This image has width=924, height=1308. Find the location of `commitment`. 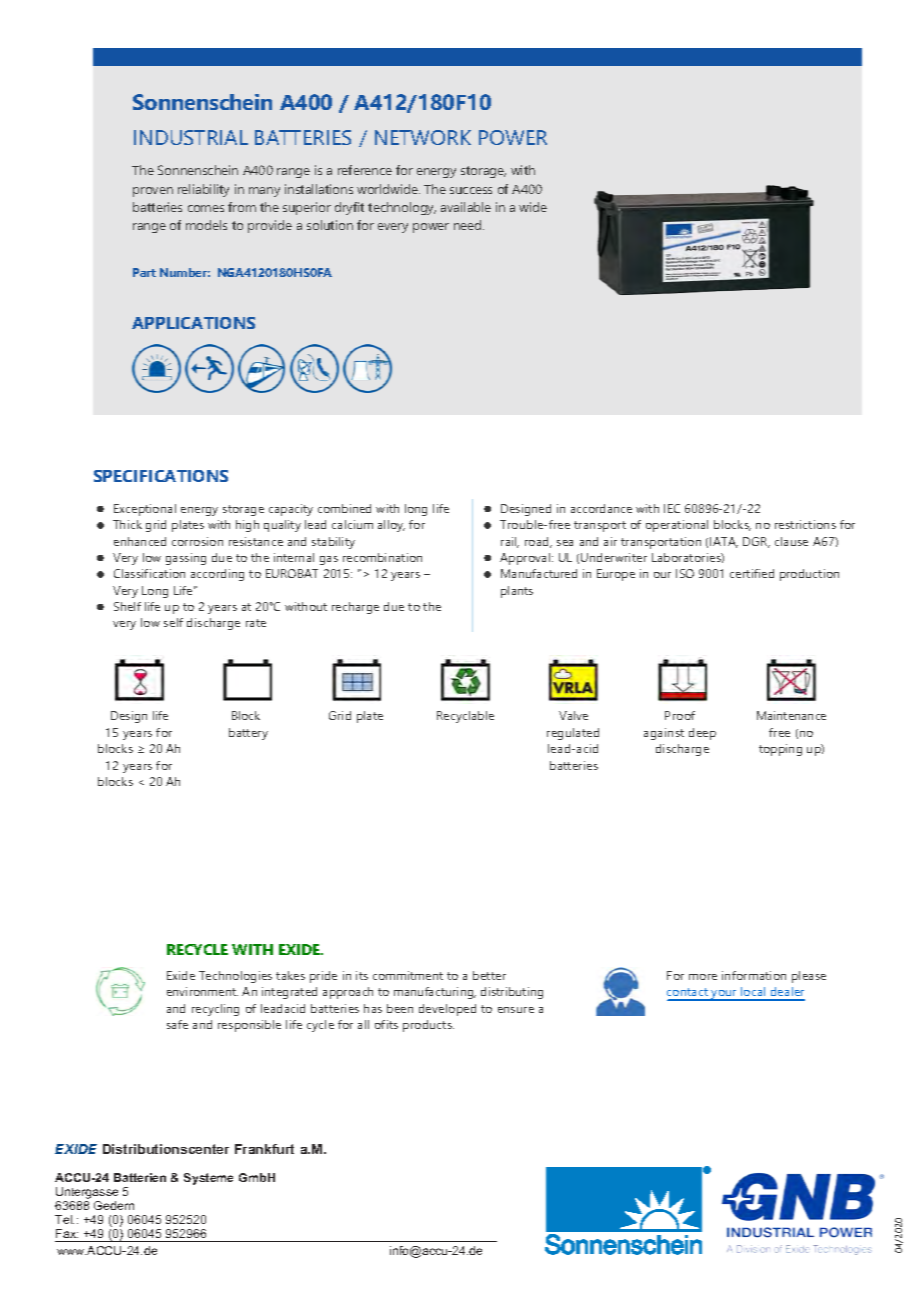

commitment is located at coordinates (408, 975).
